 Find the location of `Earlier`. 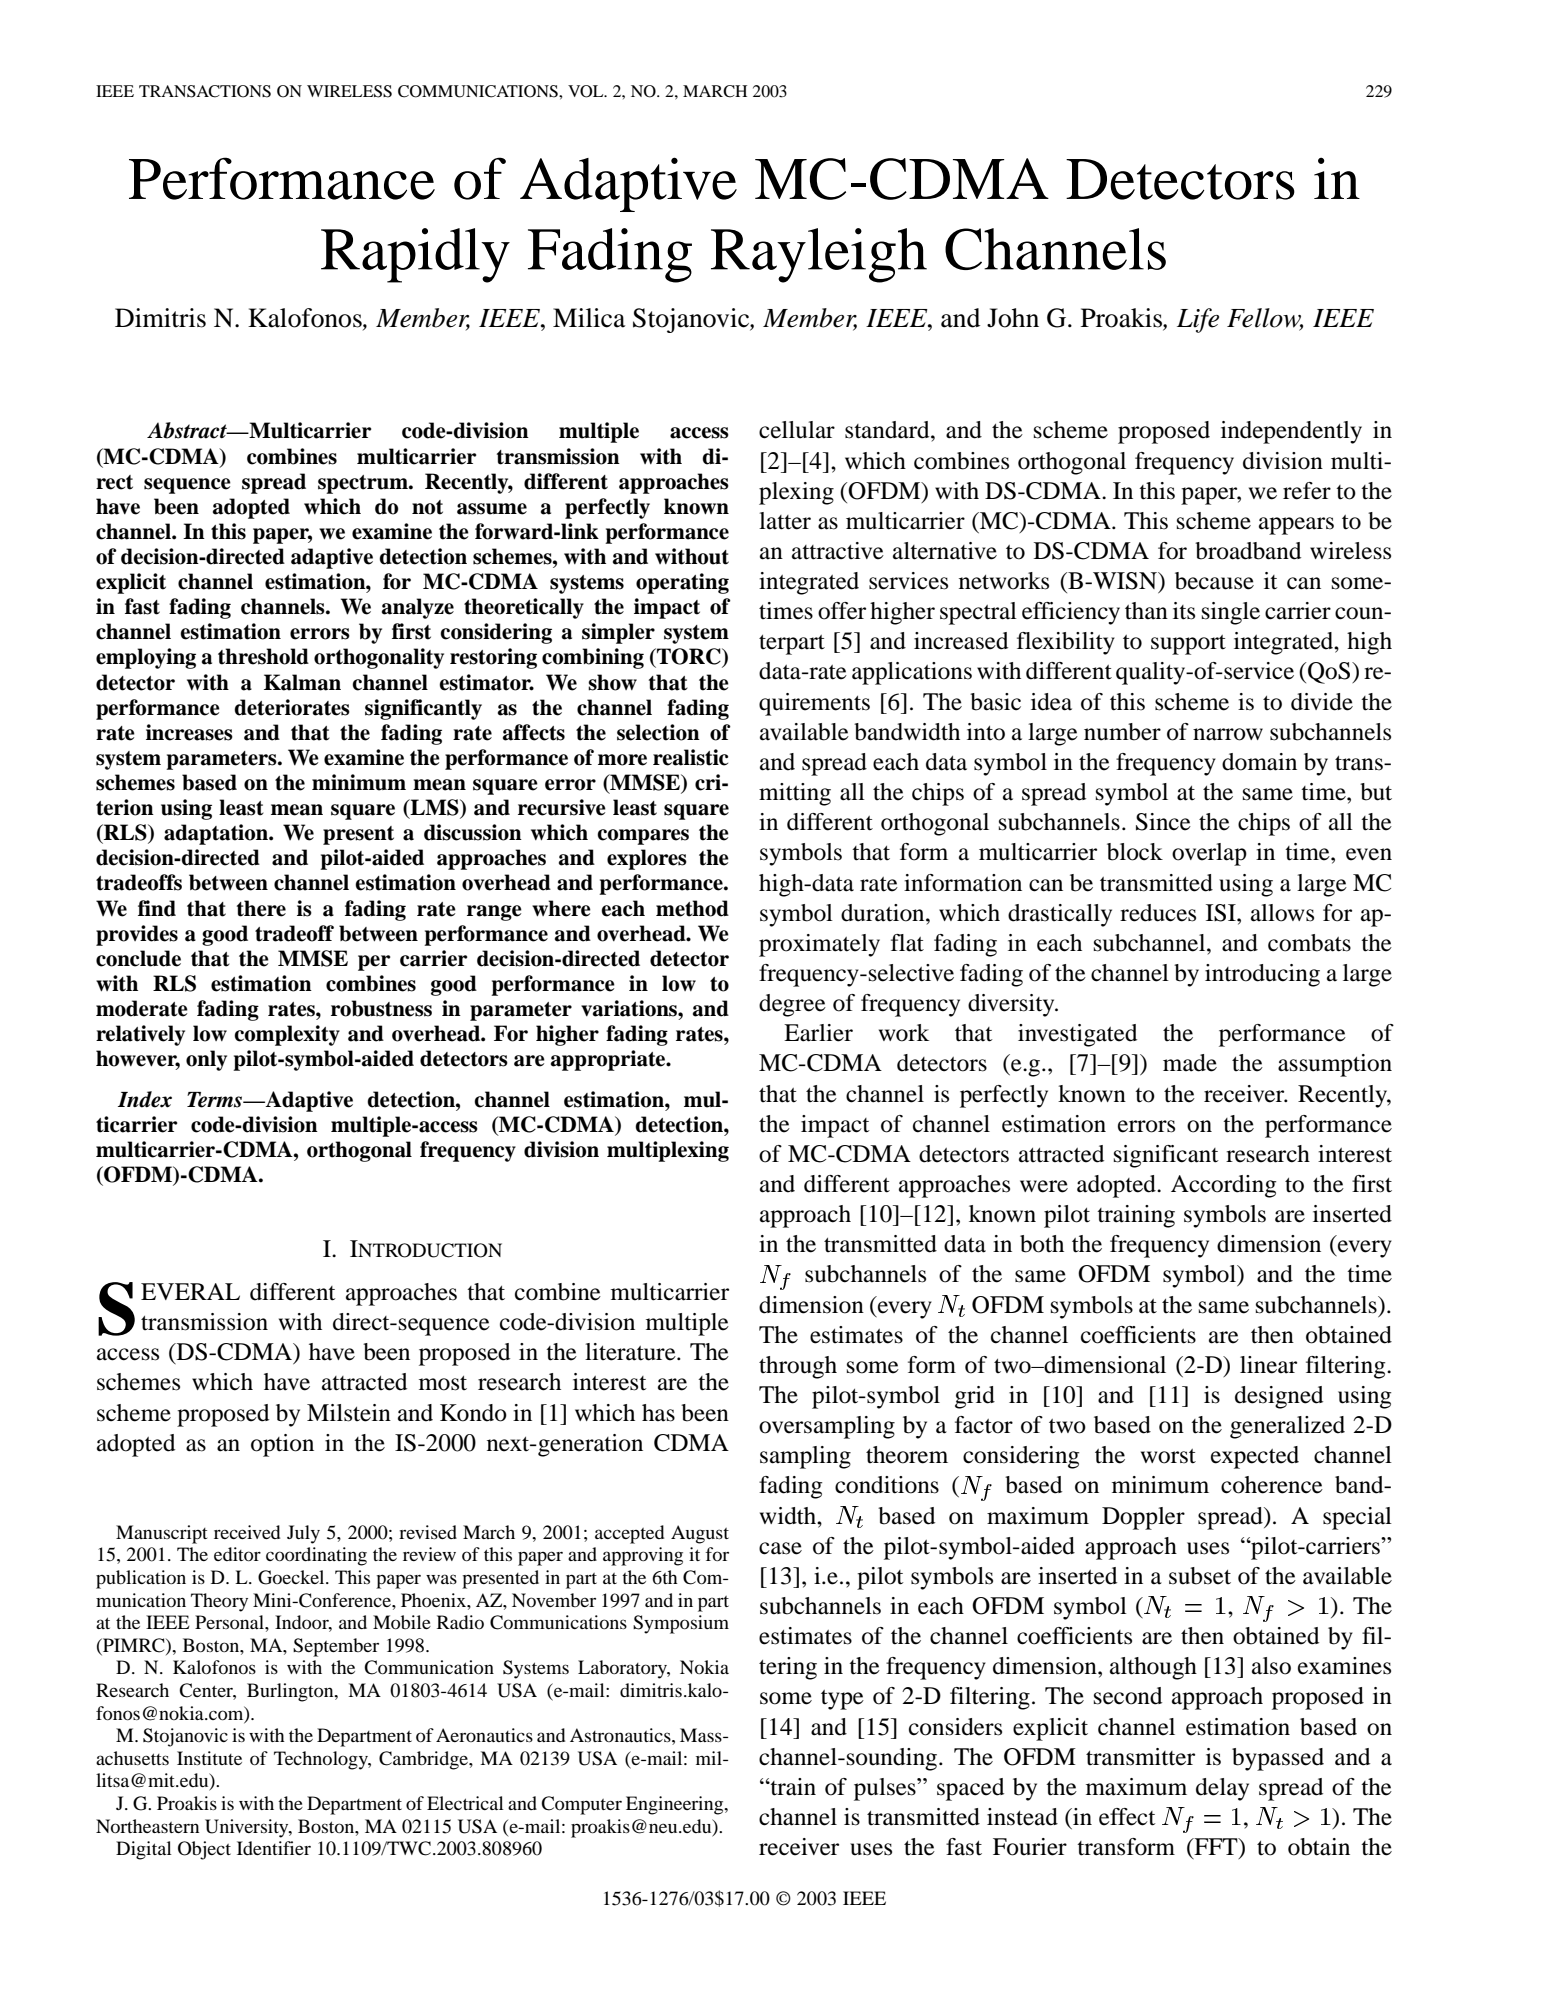

Earlier is located at coordinates (818, 1033).
